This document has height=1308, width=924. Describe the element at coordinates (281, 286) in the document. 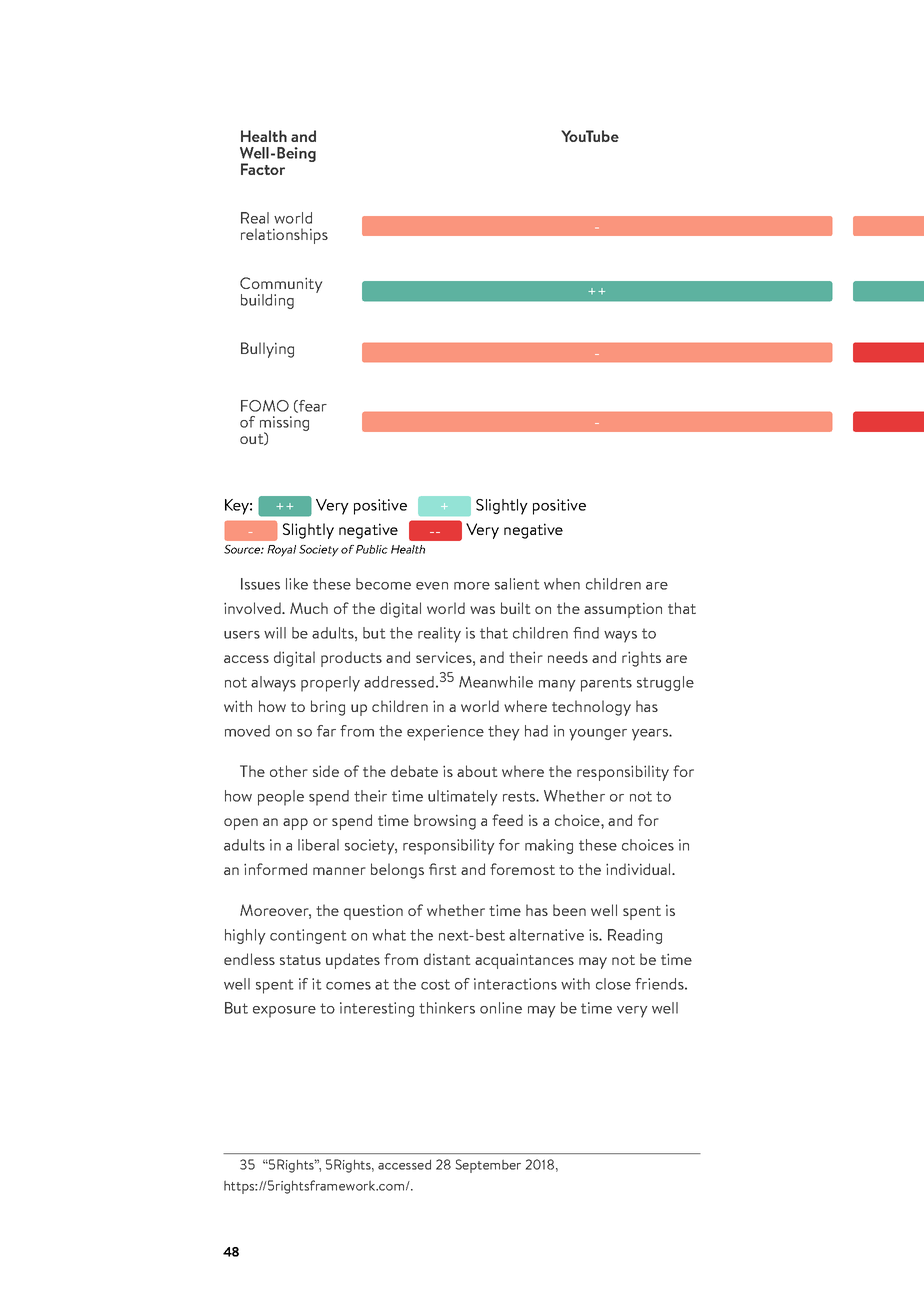

I see `Community` at that location.
